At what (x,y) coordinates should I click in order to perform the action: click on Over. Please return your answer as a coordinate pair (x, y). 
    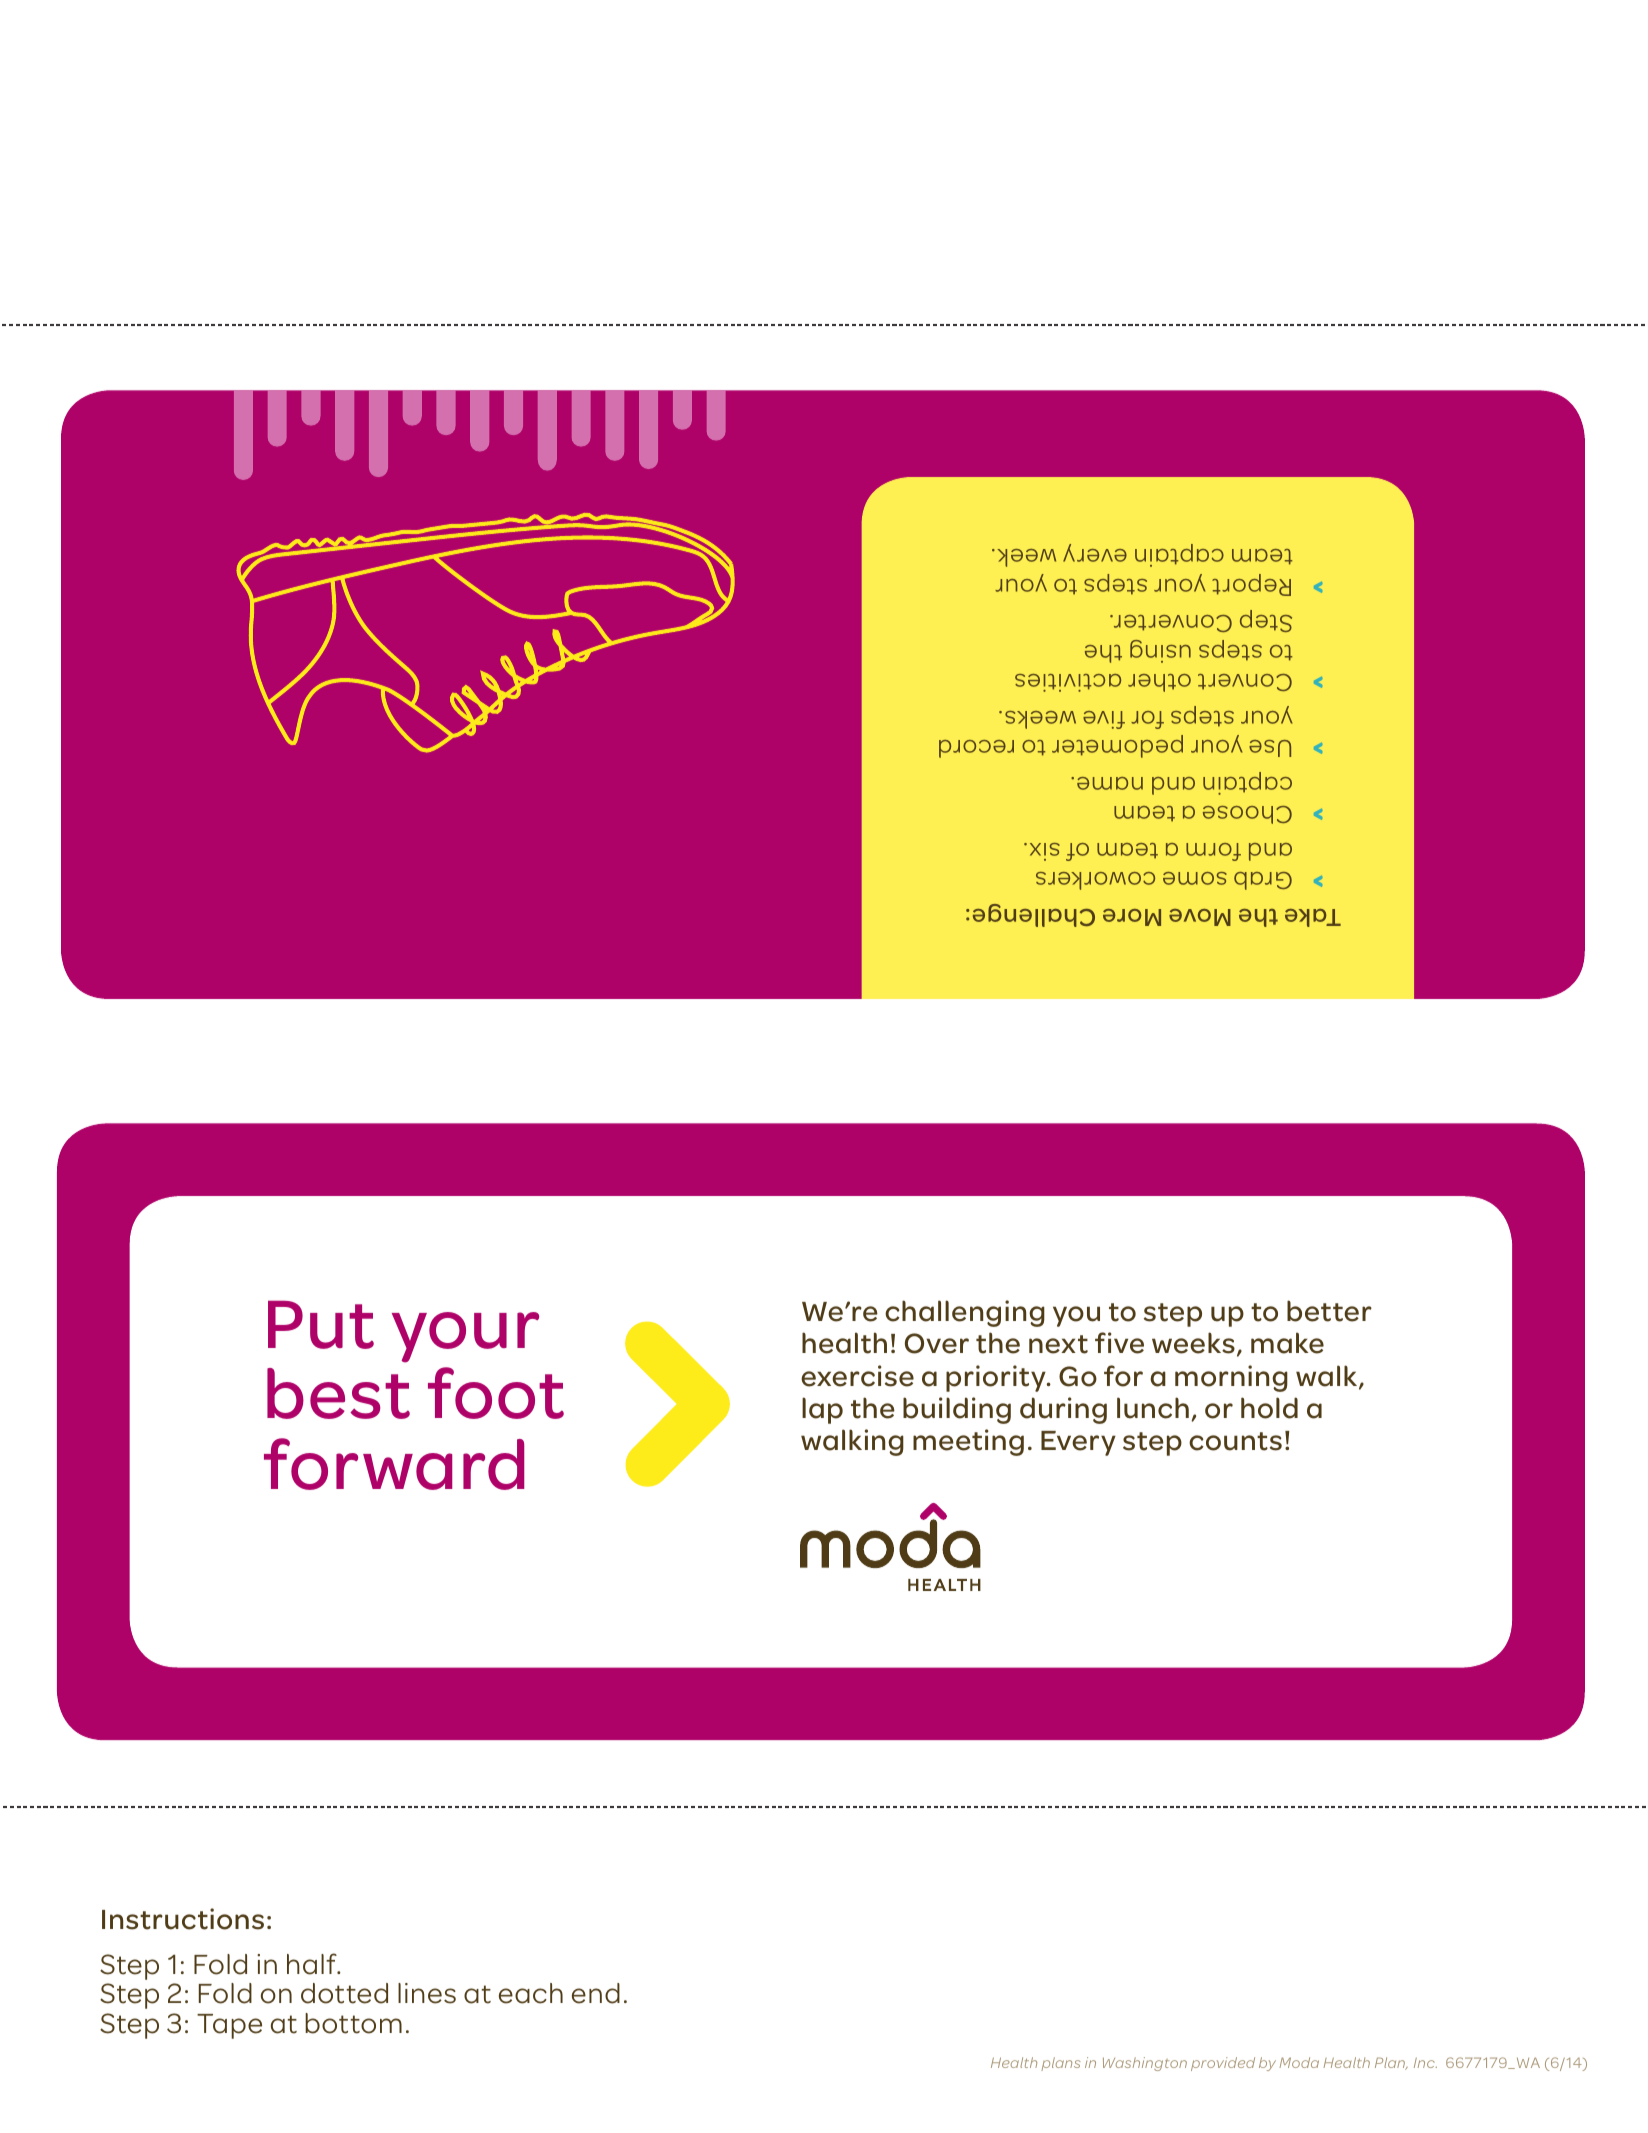
    Looking at the image, I should click on (937, 1343).
